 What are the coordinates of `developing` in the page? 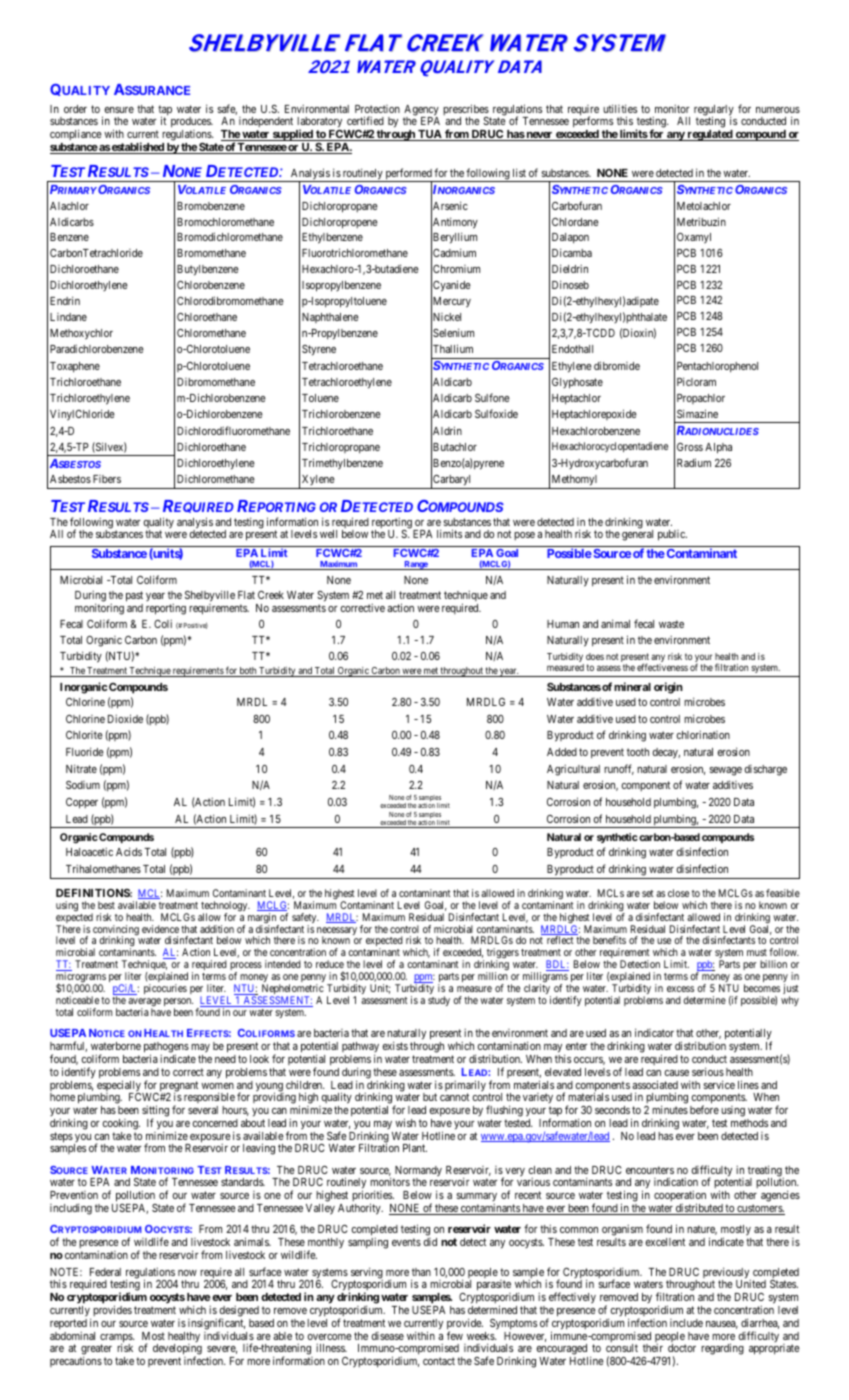 It's located at (177, 1351).
